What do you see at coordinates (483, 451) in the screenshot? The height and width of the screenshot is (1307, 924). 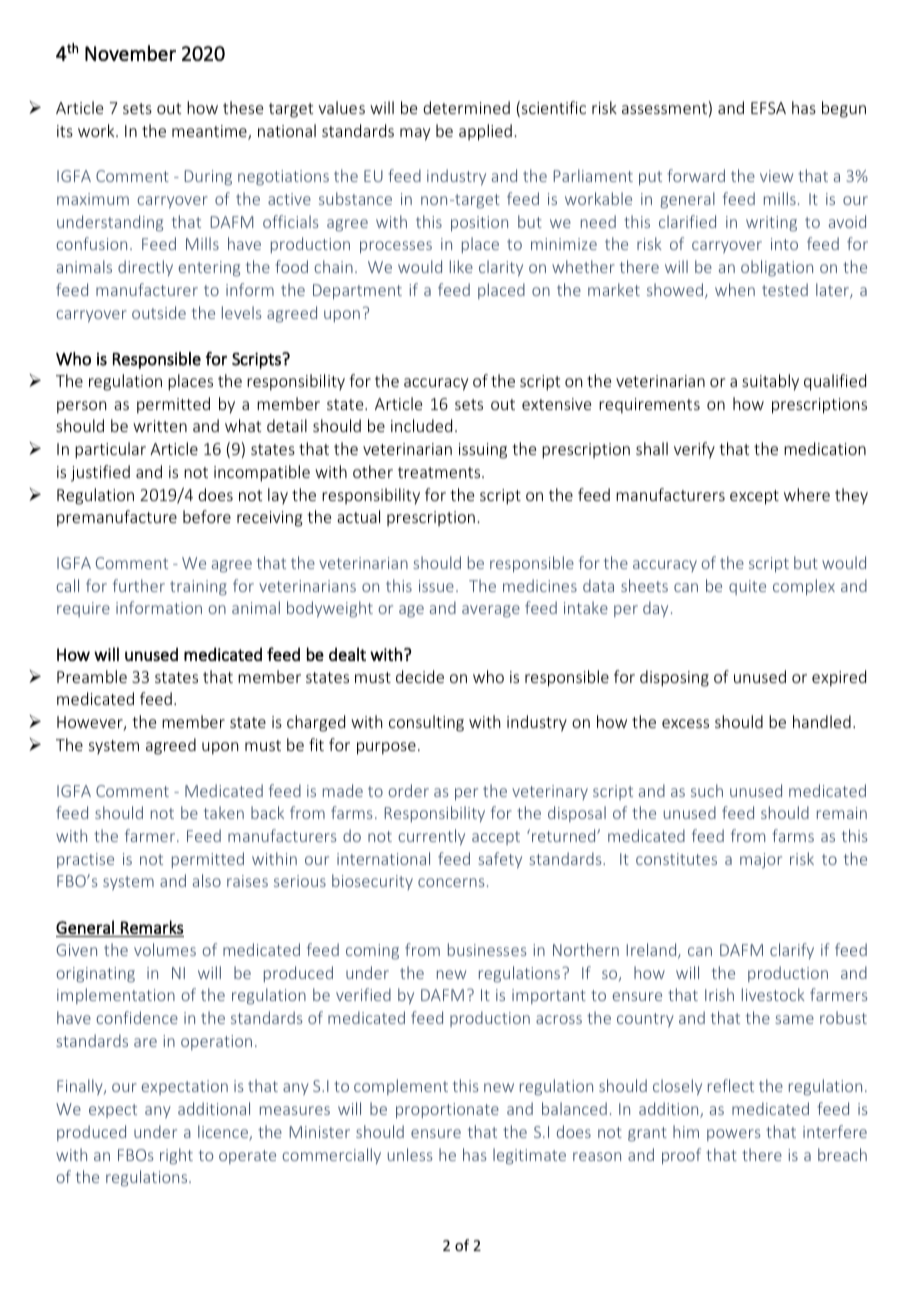 I see `issuing` at bounding box center [483, 451].
